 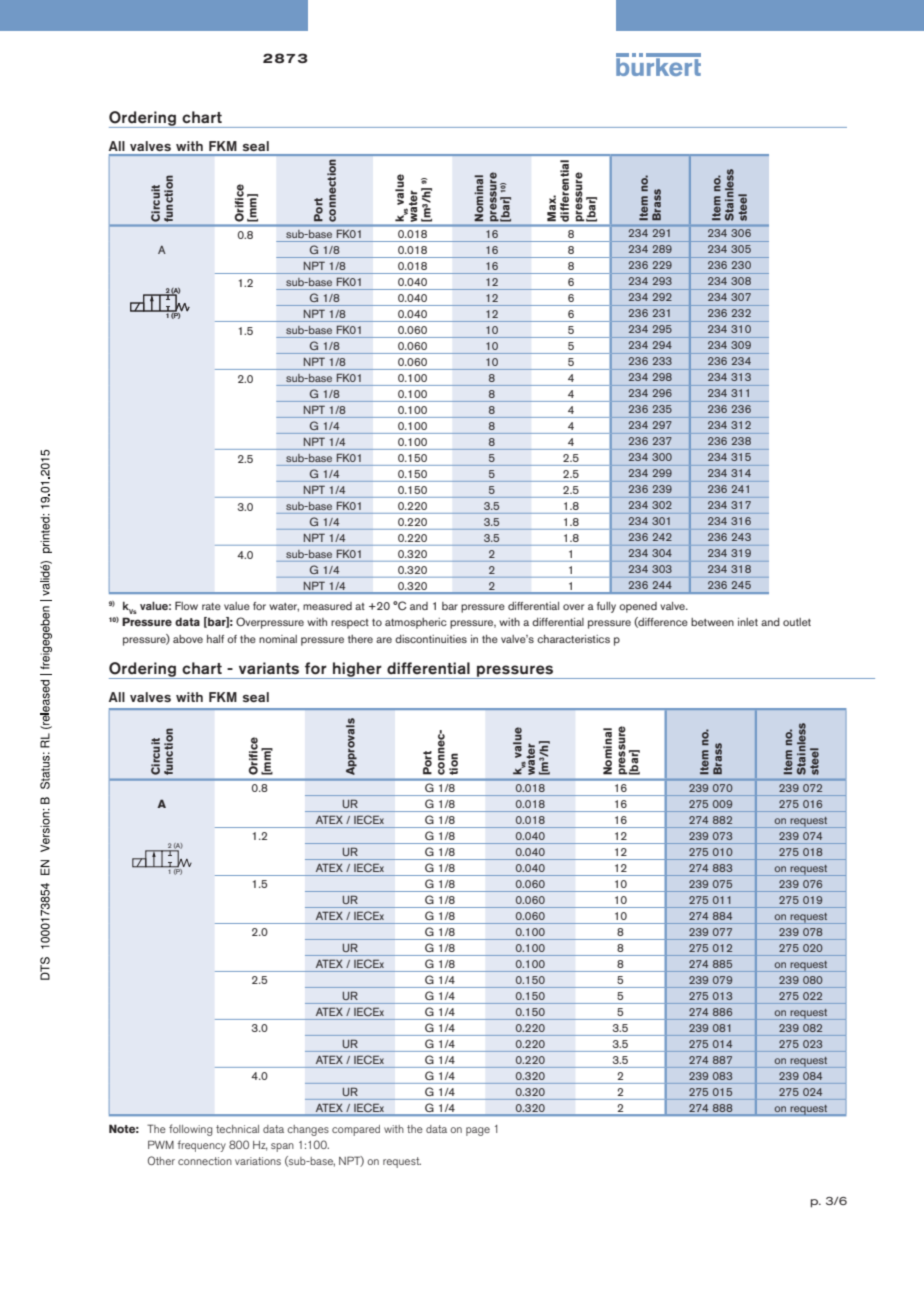 I want to click on rate, so click(x=211, y=606).
